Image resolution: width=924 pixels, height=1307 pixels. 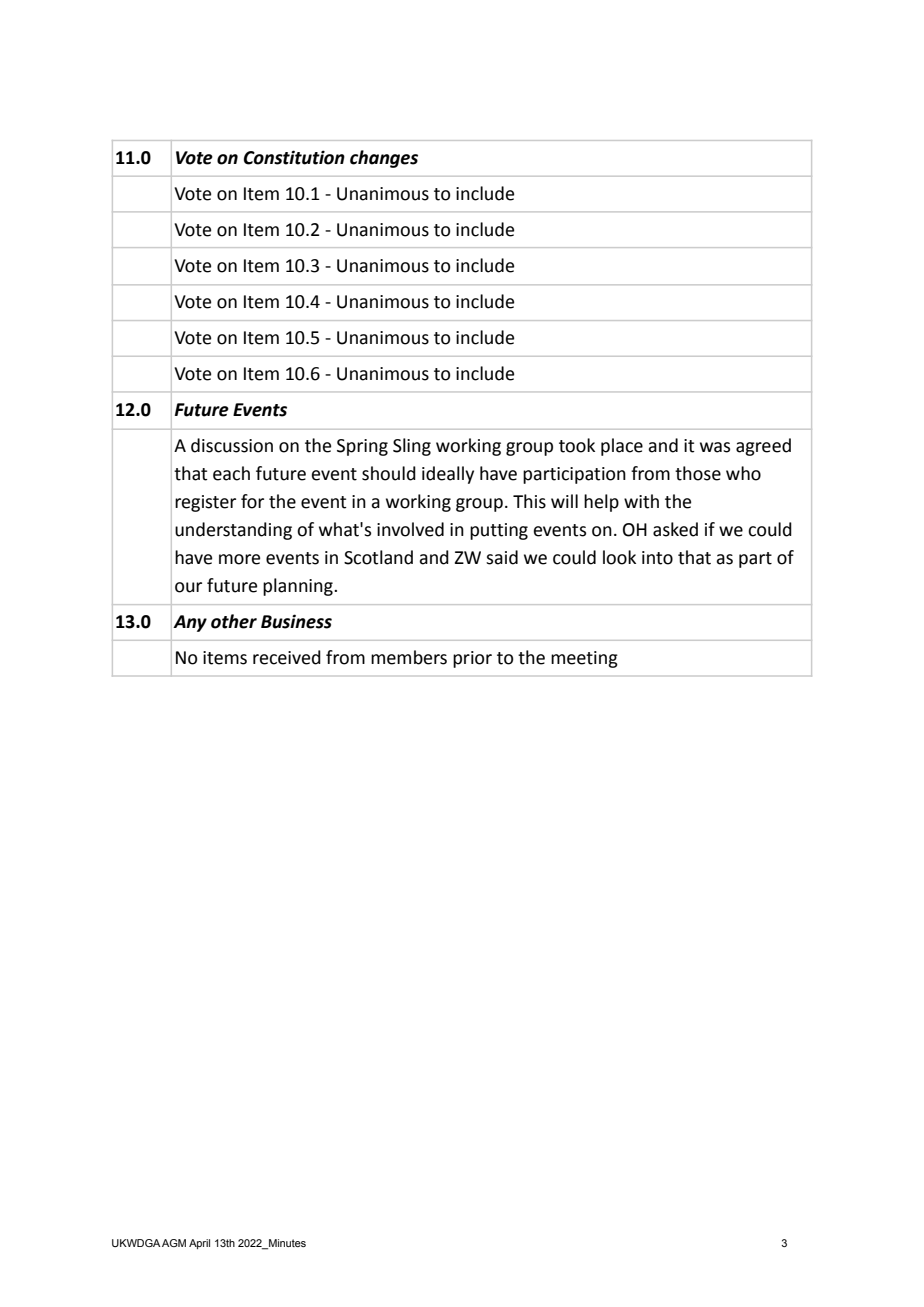 What do you see at coordinates (675, 529) in the screenshot?
I see `asked` at bounding box center [675, 529].
